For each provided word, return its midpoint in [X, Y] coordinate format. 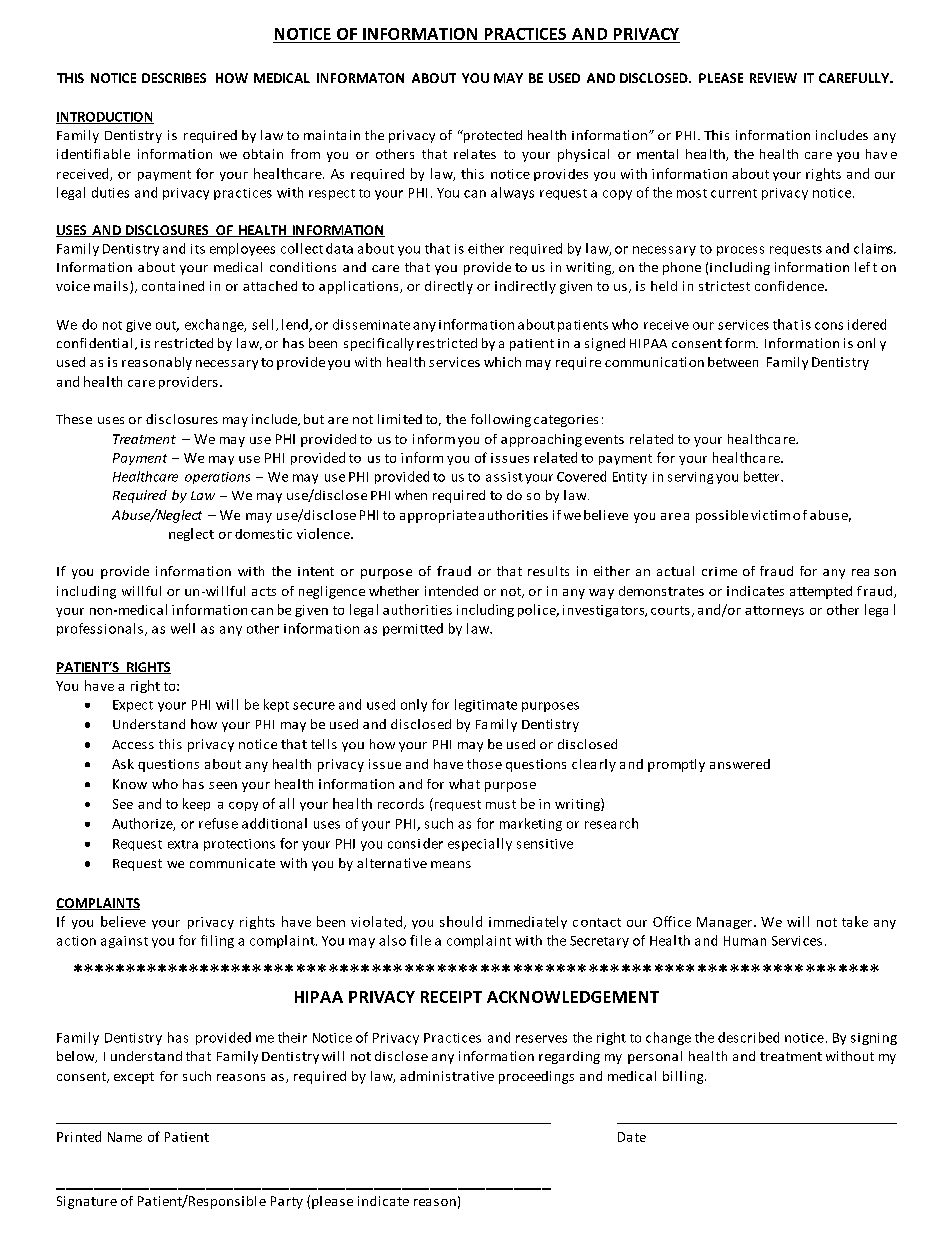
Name [125, 1137]
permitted [413, 629]
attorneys [774, 611]
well [183, 628]
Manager [726, 923]
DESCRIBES [174, 78]
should [461, 921]
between [733, 362]
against [124, 942]
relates [475, 154]
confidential [94, 343]
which [502, 362]
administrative [447, 1076]
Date [632, 1137]
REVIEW [773, 78]
